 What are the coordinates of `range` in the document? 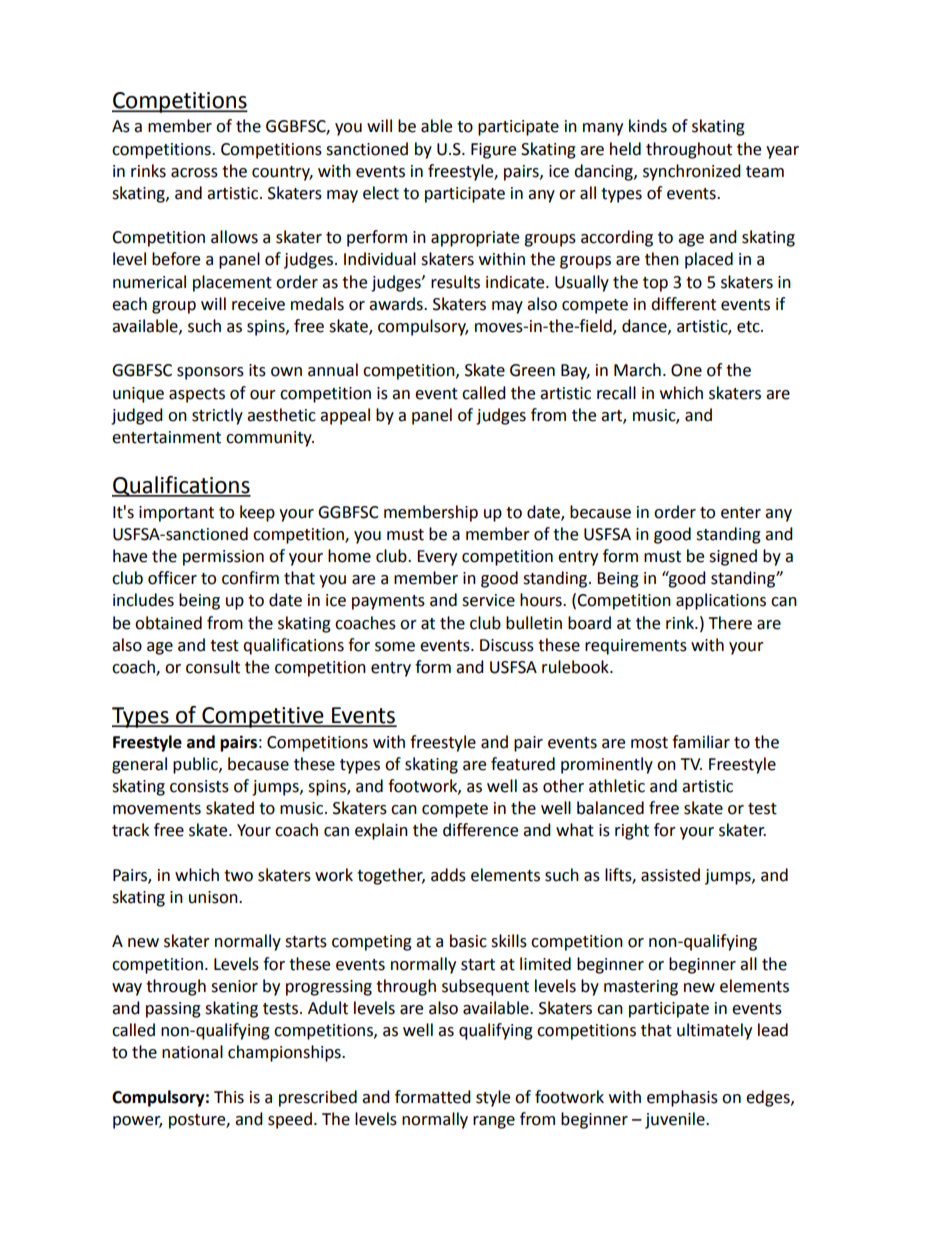 It's located at (494, 1122).
